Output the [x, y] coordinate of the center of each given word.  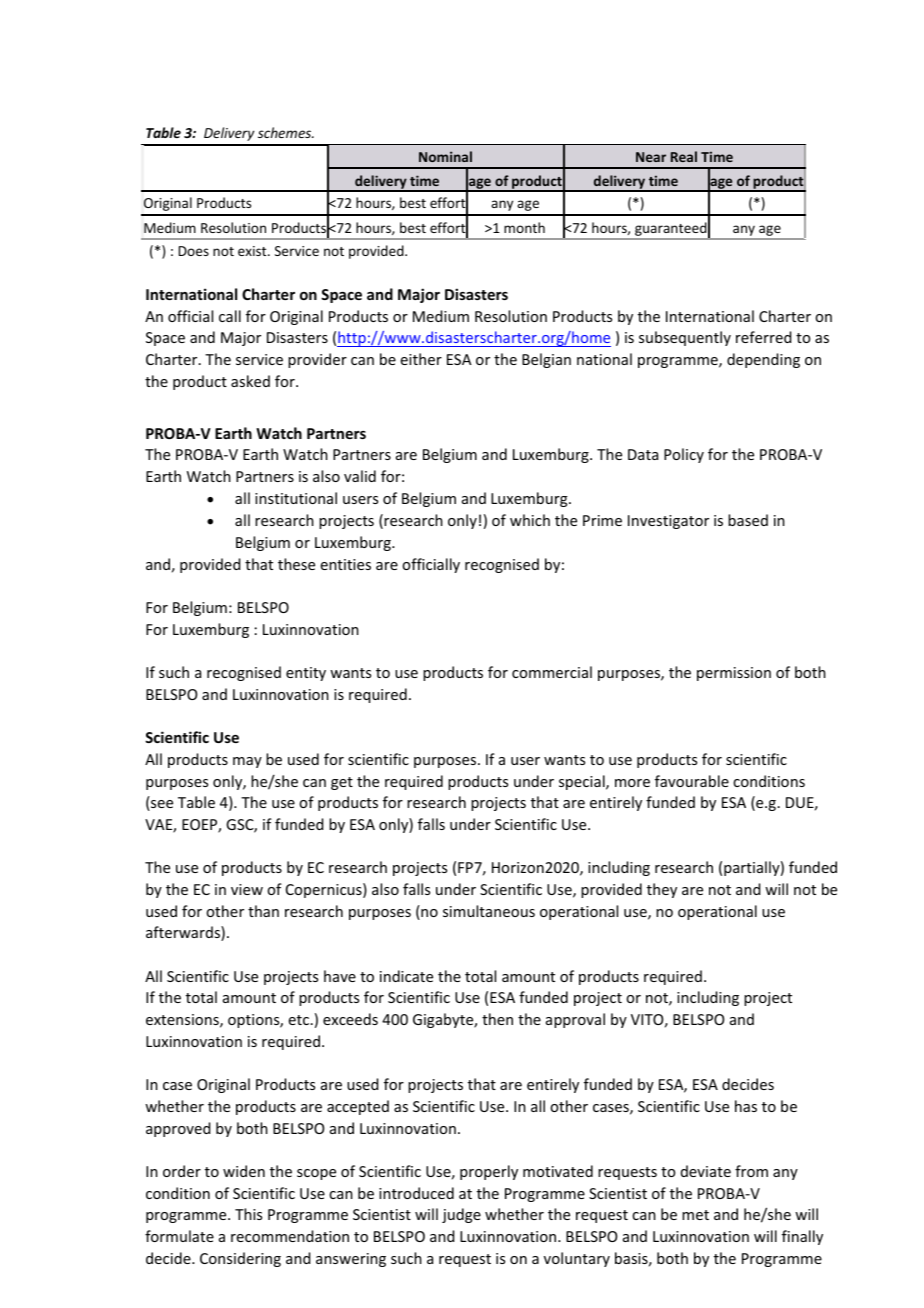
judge [461, 1215]
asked [250, 381]
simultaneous [489, 911]
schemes [286, 132]
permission [734, 674]
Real [684, 156]
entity [306, 674]
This [248, 1214]
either [421, 359]
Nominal [445, 156]
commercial [552, 672]
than [263, 911]
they [662, 890]
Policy [684, 455]
